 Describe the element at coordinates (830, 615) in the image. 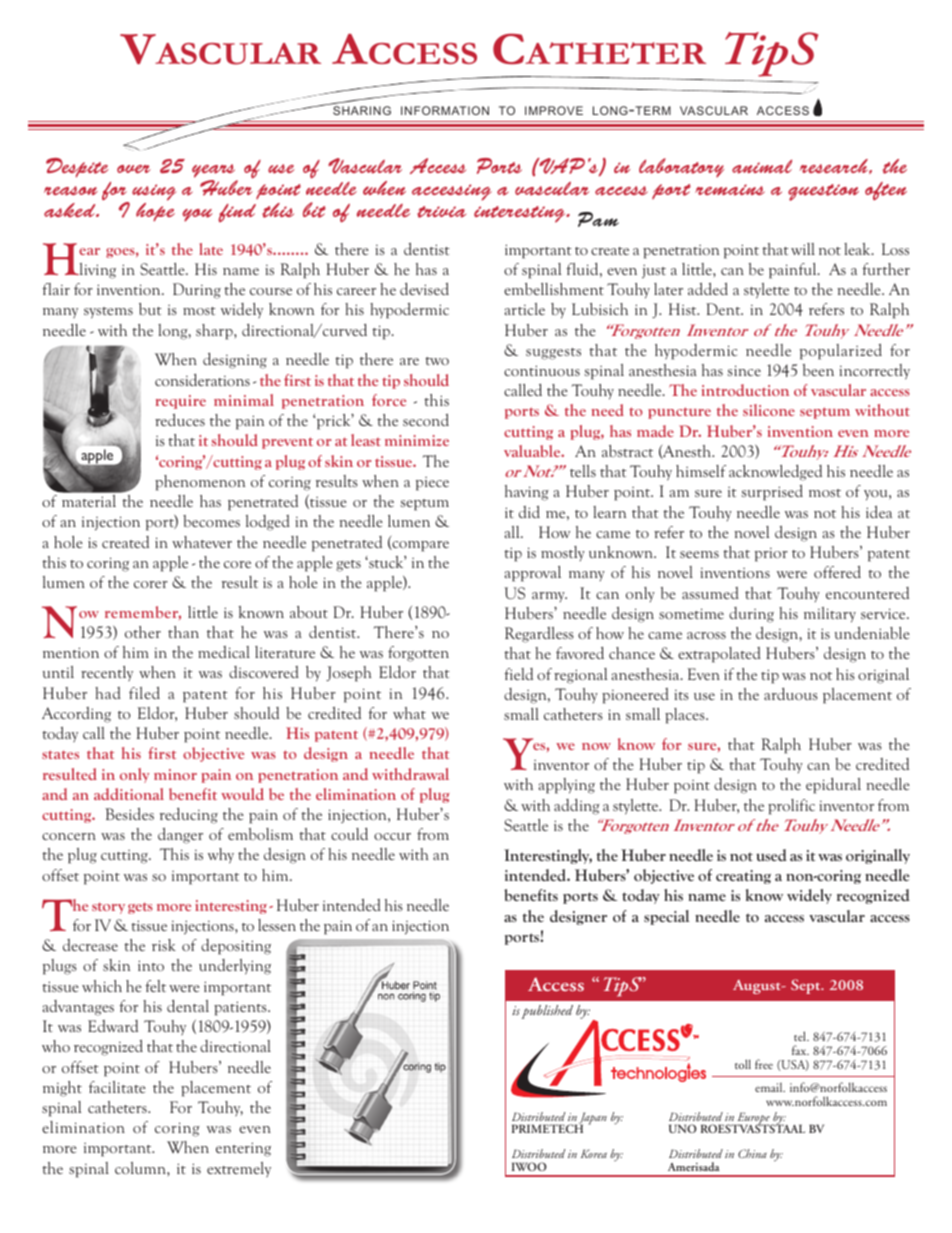

I see `military` at that location.
